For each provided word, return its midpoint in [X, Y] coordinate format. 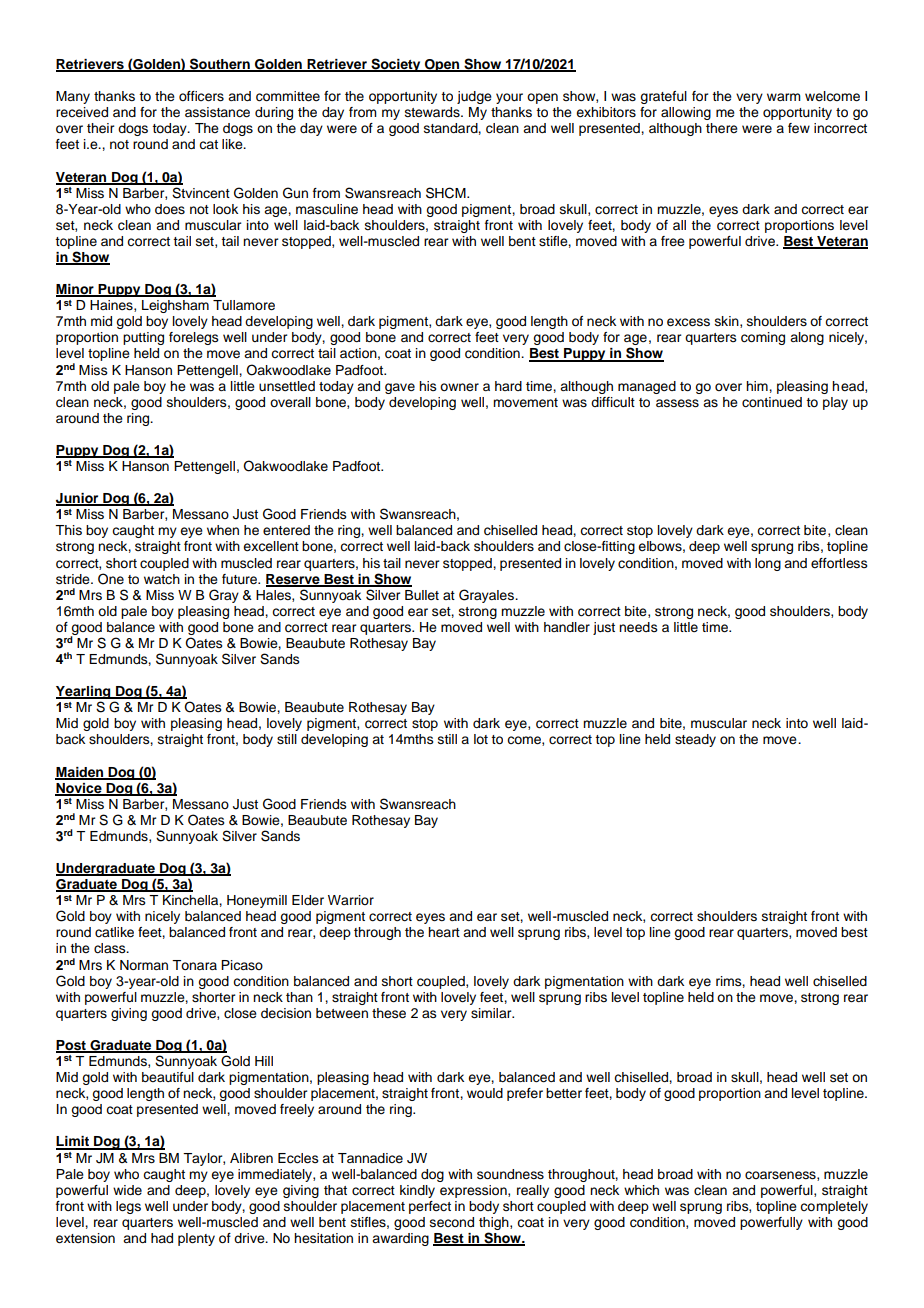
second [452, 1222]
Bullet [422, 595]
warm [784, 97]
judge [474, 97]
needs [638, 627]
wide [127, 1190]
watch [162, 579]
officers [201, 96]
